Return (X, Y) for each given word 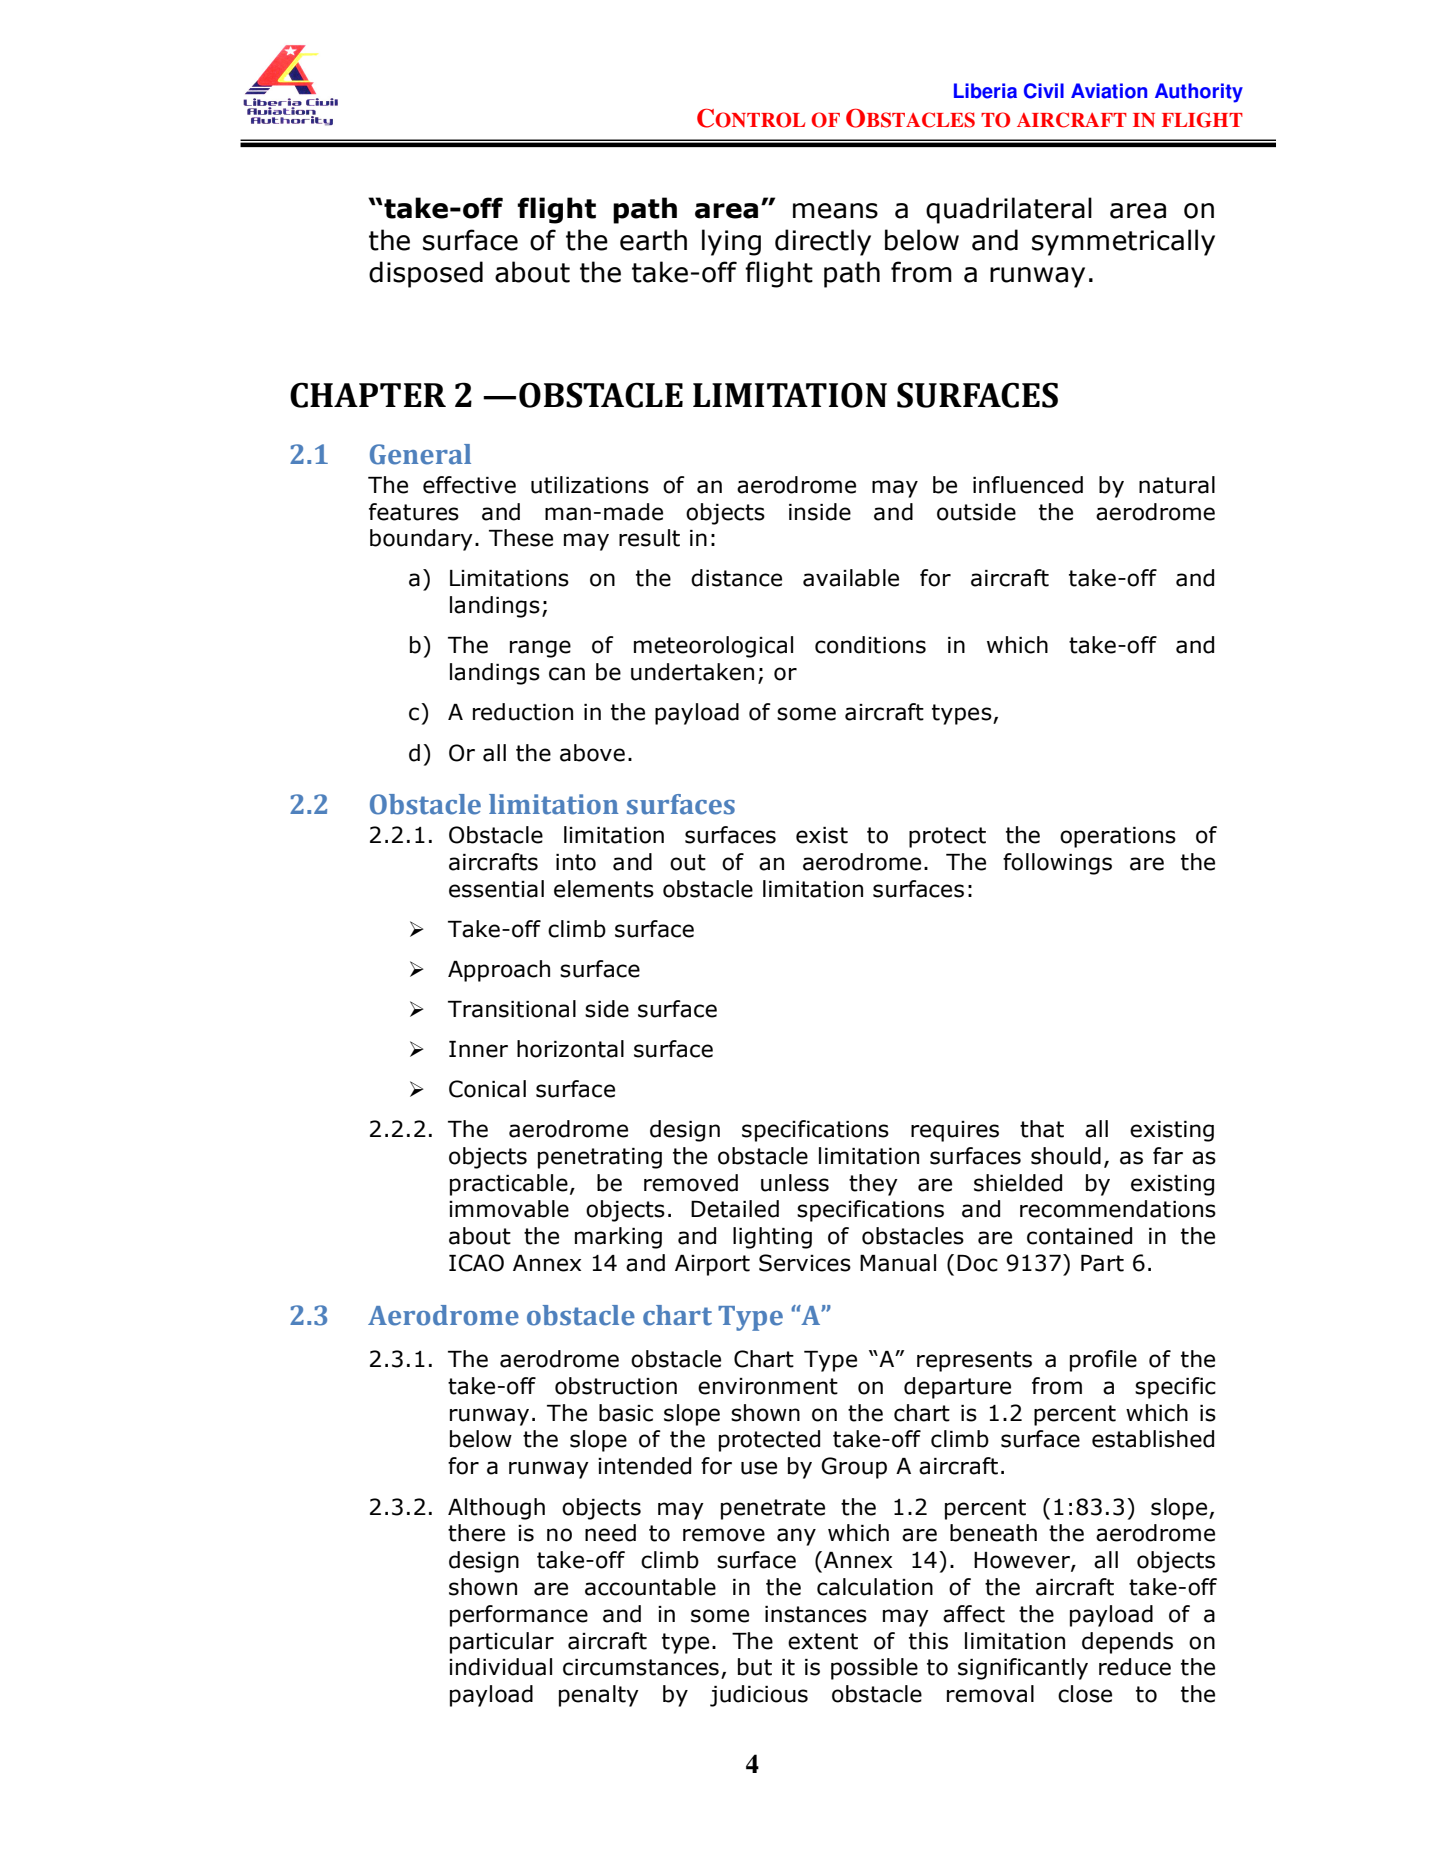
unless (795, 1183)
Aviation (1109, 91)
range (540, 649)
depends (1127, 1643)
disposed (426, 274)
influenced (1028, 485)
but (755, 1667)
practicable (509, 1185)
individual (500, 1667)
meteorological (713, 647)
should (1066, 1156)
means (835, 211)
